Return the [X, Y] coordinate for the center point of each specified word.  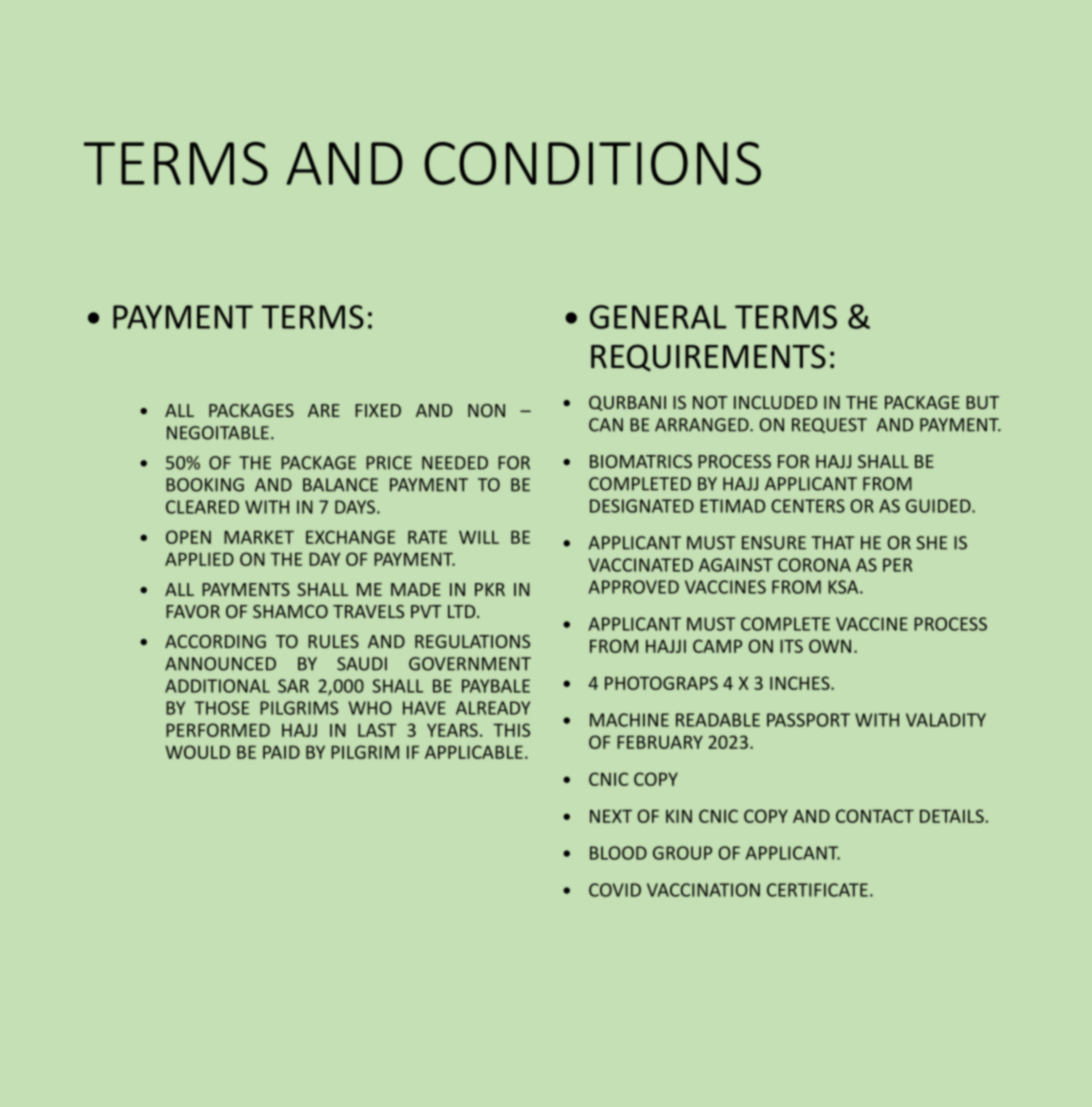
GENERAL [658, 317]
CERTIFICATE [817, 890]
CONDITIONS [592, 163]
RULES [333, 641]
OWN [830, 646]
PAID [281, 752]
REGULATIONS [472, 641]
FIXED [378, 410]
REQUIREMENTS [708, 358]
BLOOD [618, 853]
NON [486, 410]
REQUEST [829, 425]
